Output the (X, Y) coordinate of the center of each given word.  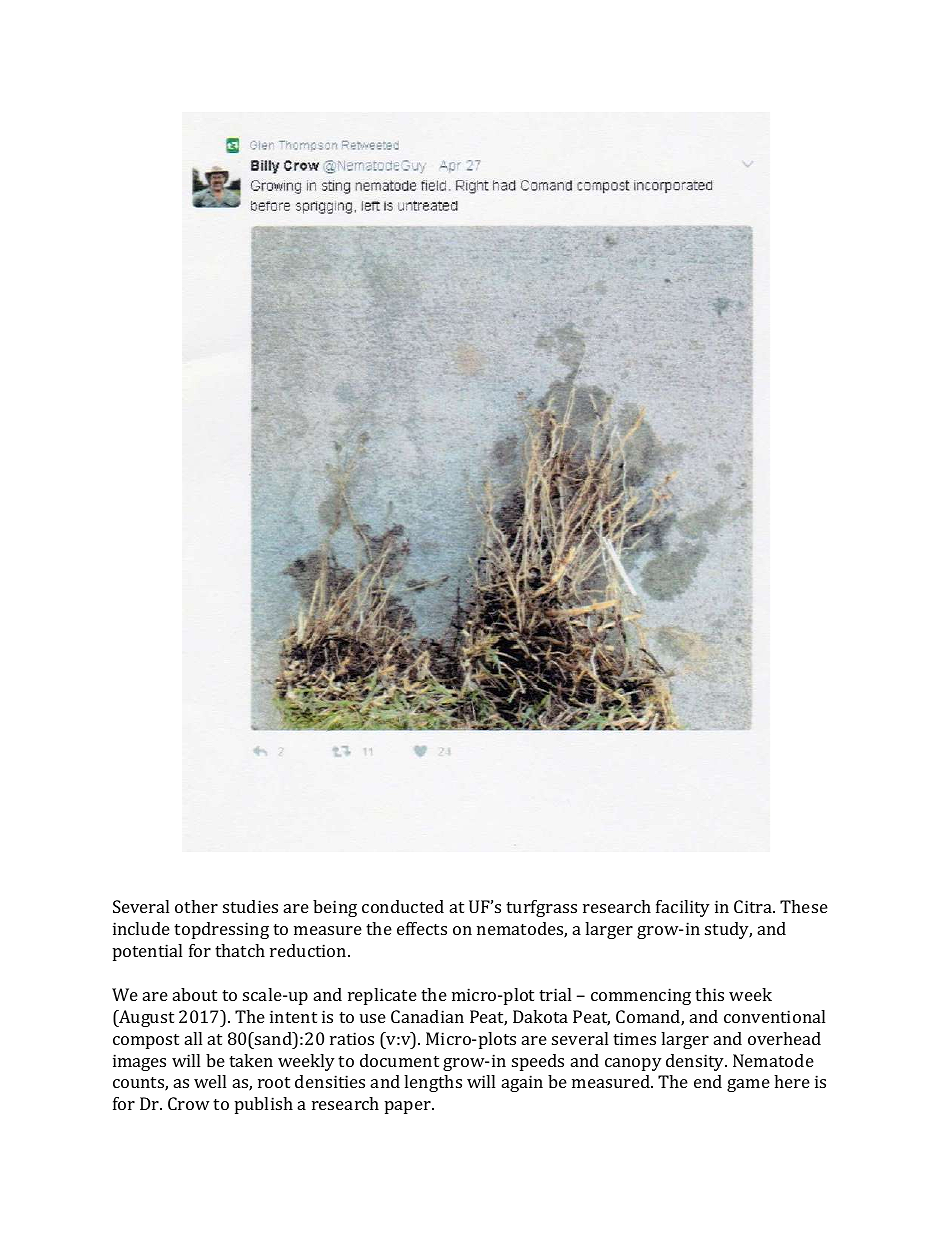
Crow (189, 1103)
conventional (774, 1016)
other (196, 906)
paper (409, 1107)
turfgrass (541, 908)
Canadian (427, 1016)
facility (683, 908)
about (195, 994)
